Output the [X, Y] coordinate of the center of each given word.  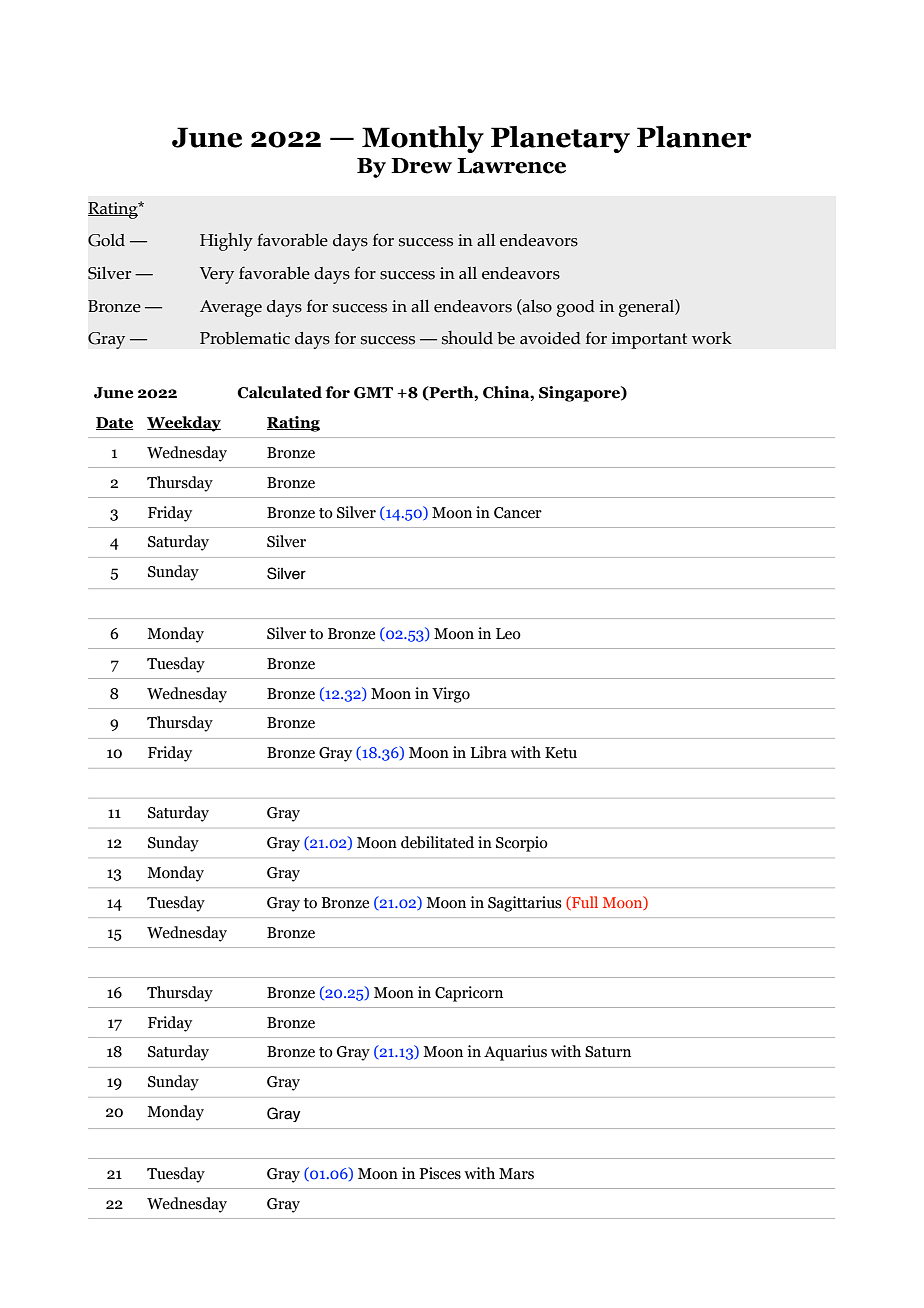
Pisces [440, 1173]
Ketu [561, 753]
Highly [226, 242]
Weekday [184, 424]
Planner [694, 137]
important [649, 340]
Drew [421, 166]
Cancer [518, 513]
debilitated [437, 842]
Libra [489, 752]
